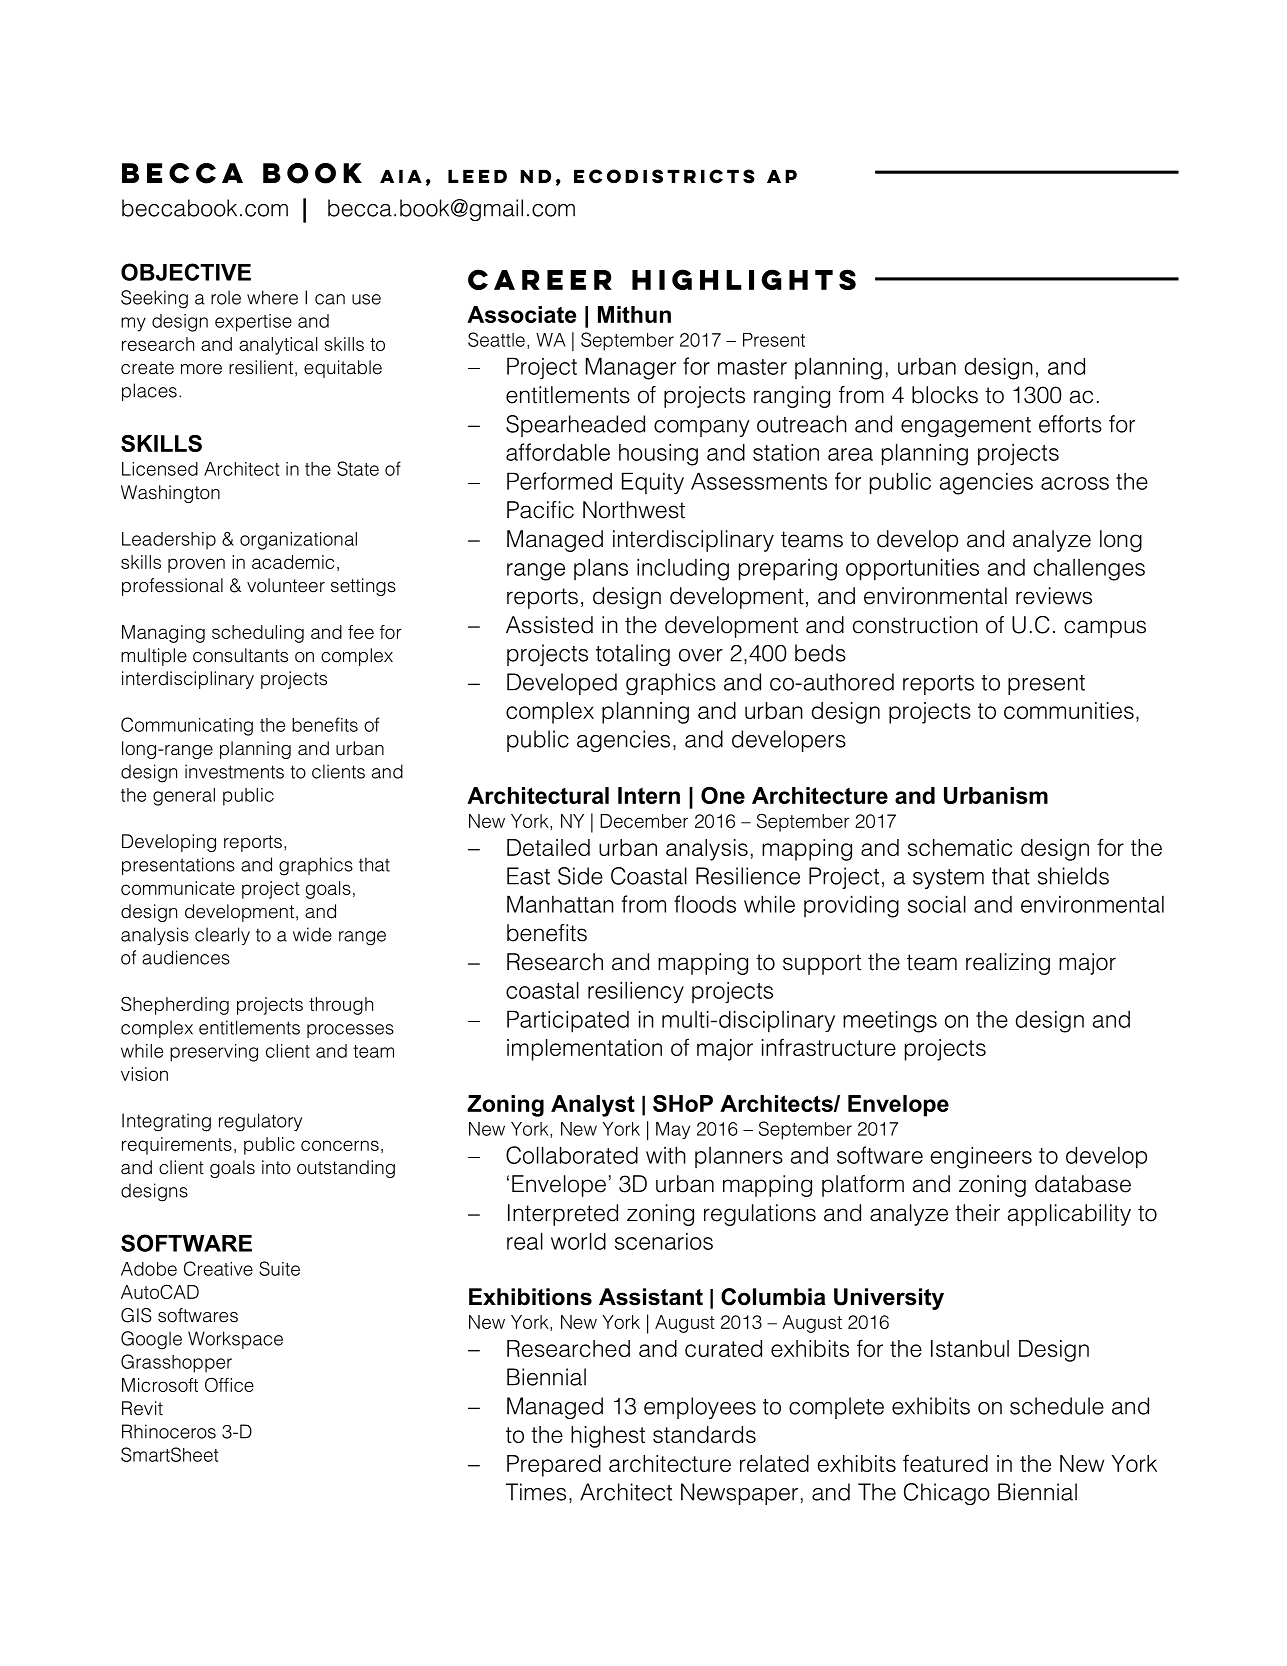 The width and height of the screenshot is (1287, 1666). Describe the element at coordinates (184, 797) in the screenshot. I see `general` at that location.
